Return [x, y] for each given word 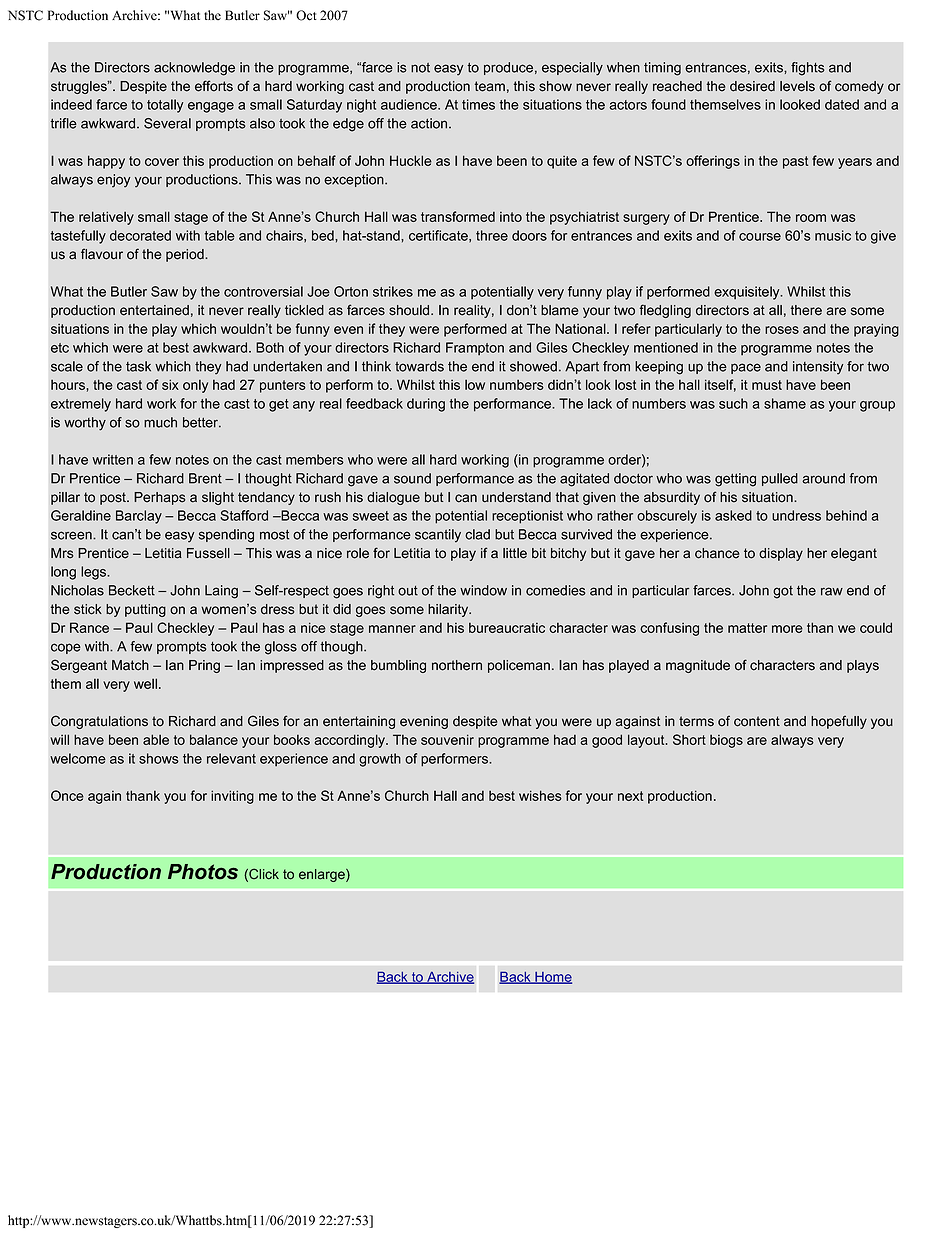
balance [214, 739]
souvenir [447, 739]
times [478, 104]
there [806, 310]
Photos [203, 872]
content [757, 721]
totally [165, 106]
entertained [154, 310]
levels [797, 86]
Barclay [139, 517]
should [410, 310]
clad [477, 534]
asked [733, 515]
